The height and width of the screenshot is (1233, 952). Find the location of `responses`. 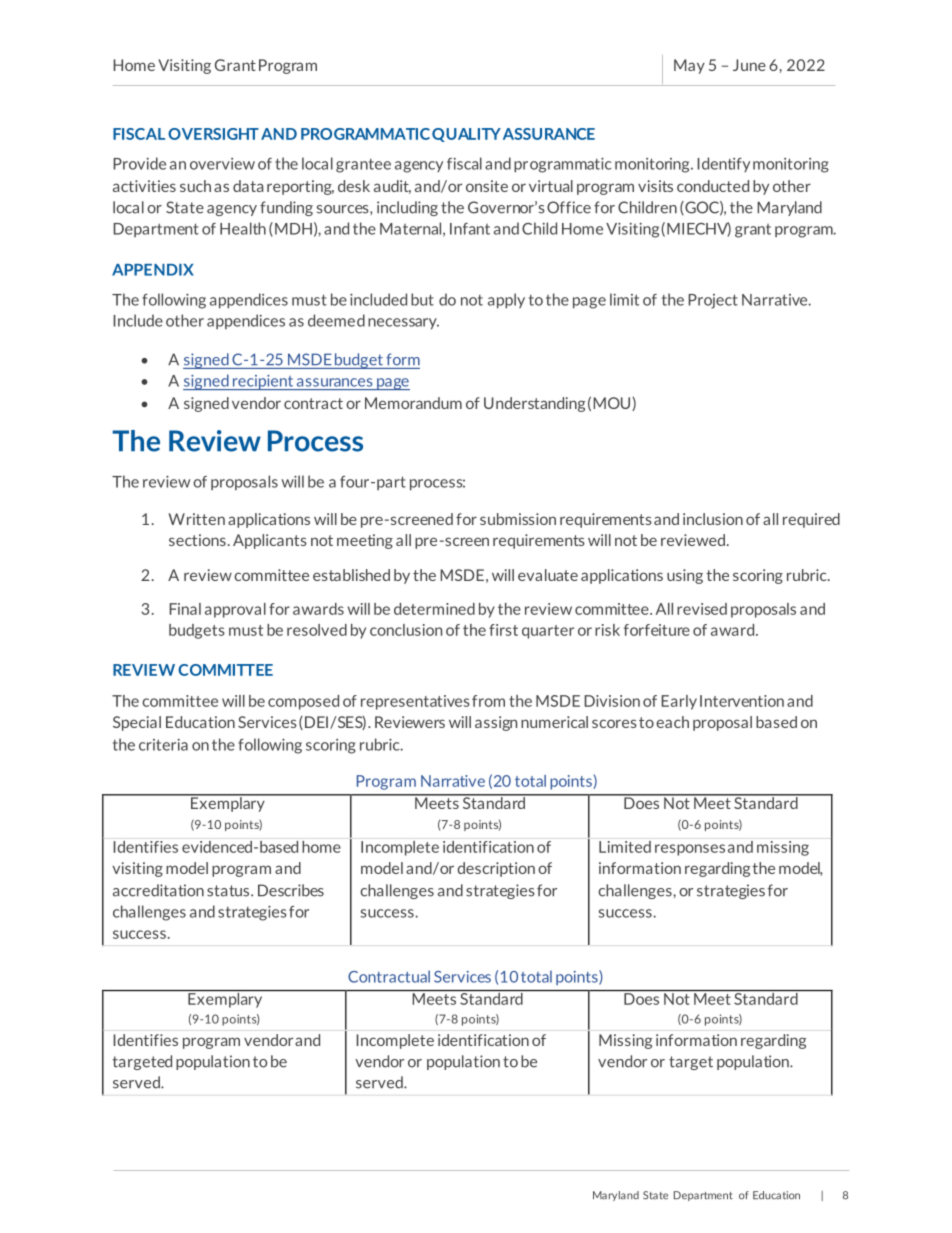

responses is located at coordinates (690, 850).
